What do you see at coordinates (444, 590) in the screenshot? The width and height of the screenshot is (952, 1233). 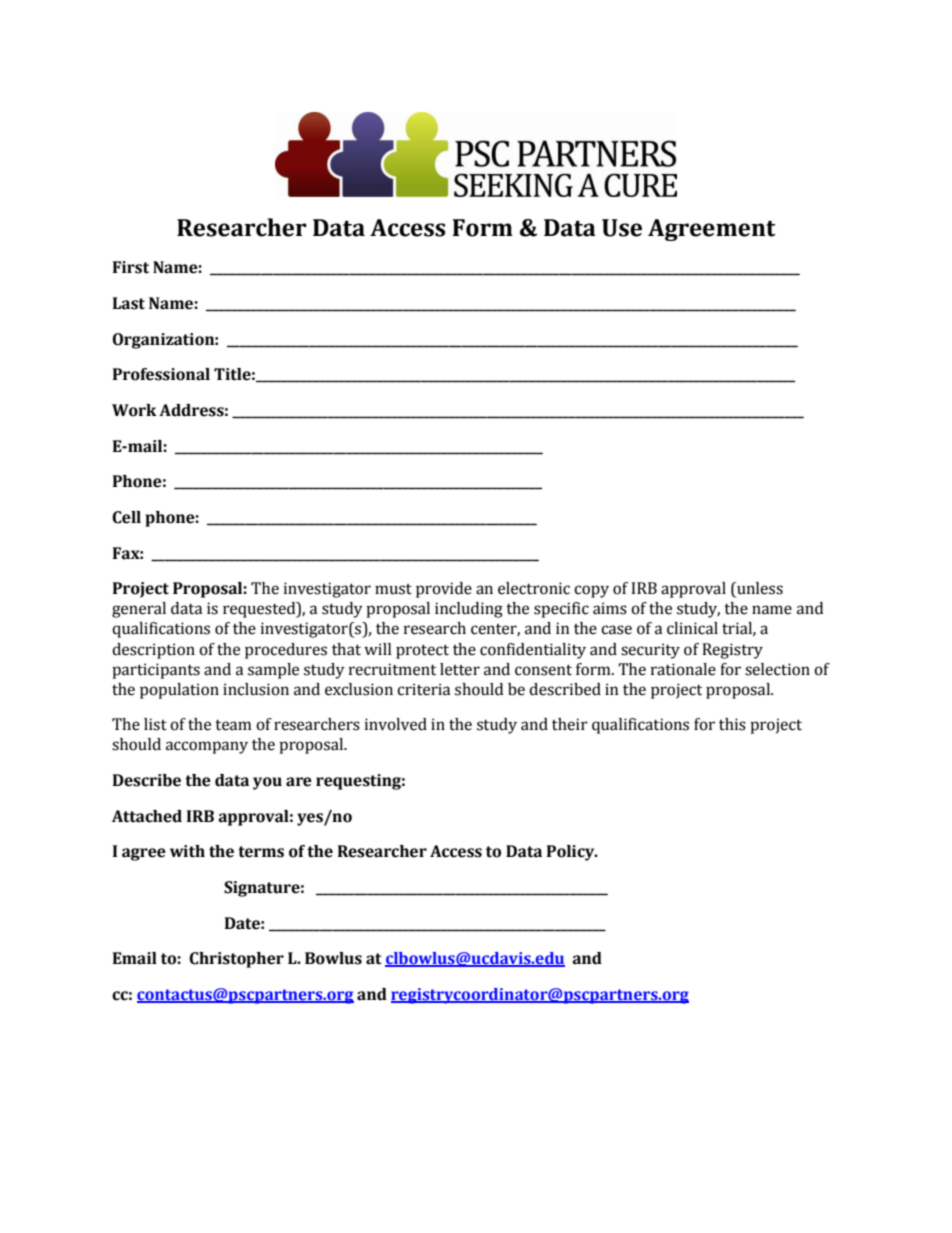 I see `provide` at bounding box center [444, 590].
